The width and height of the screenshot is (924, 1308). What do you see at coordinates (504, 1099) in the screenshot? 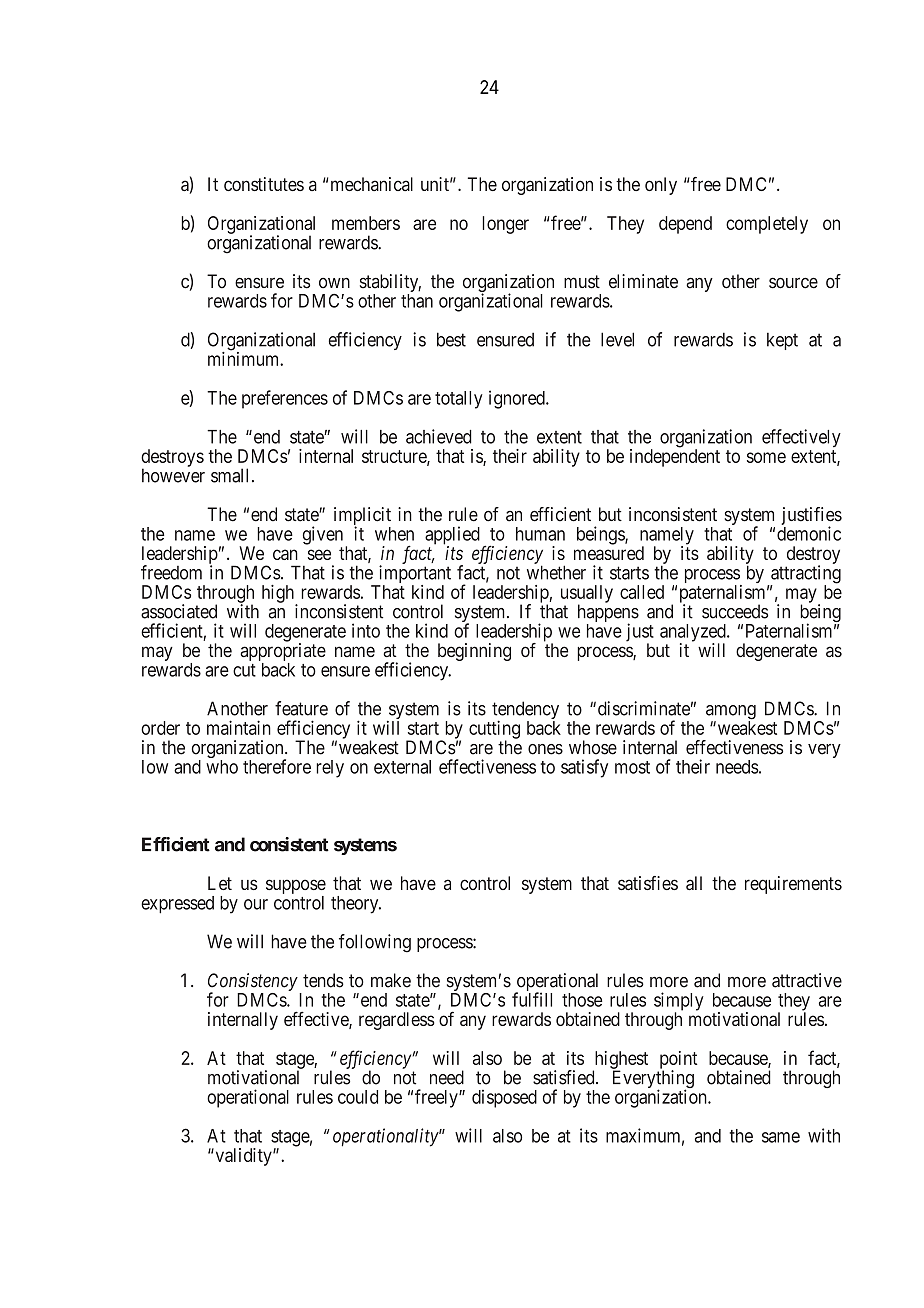
I see `disposed` at bounding box center [504, 1099].
